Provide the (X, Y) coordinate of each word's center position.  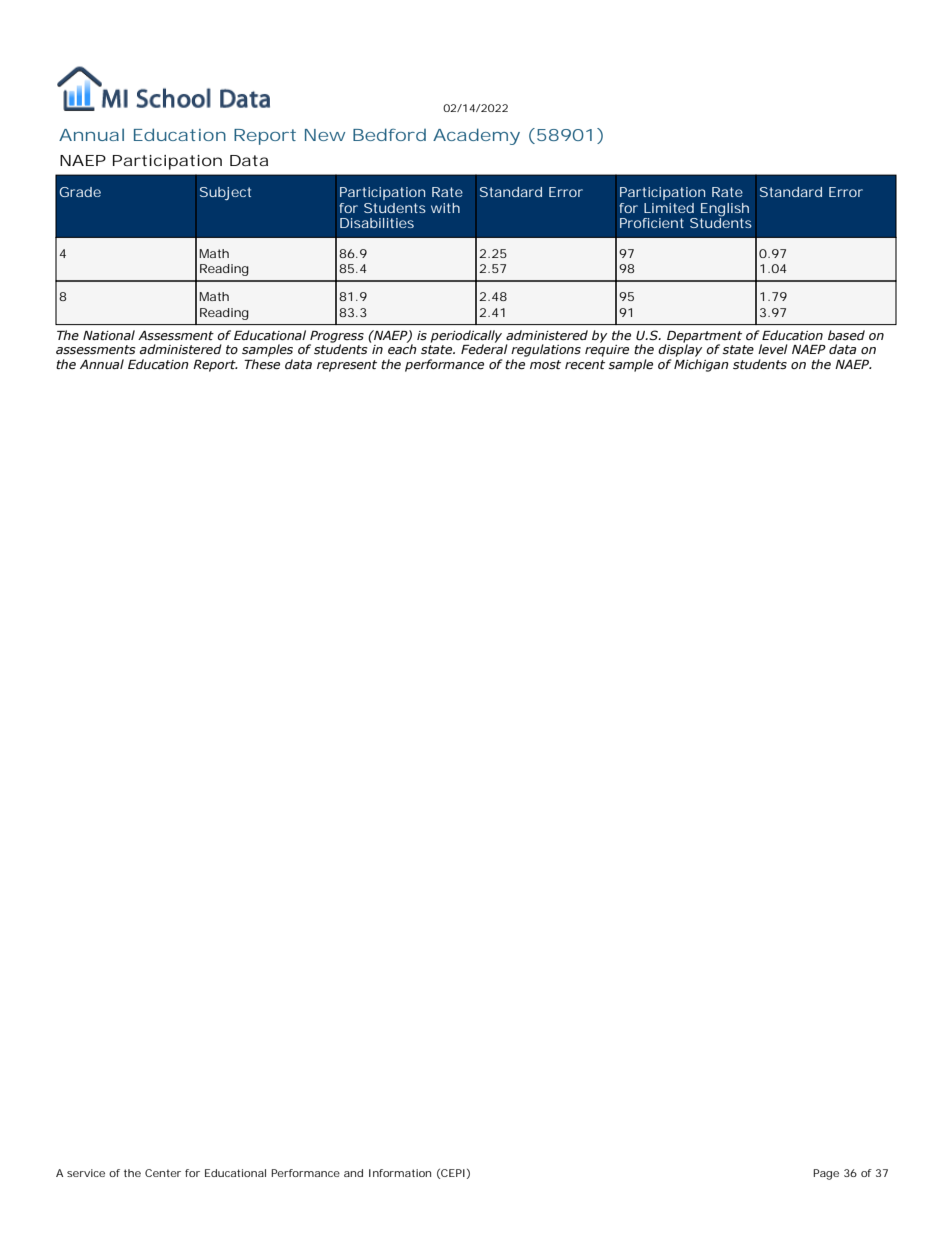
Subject (225, 193)
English (725, 210)
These (262, 364)
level (773, 349)
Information (400, 1173)
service (86, 1173)
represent (347, 366)
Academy (476, 136)
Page (826, 1174)
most (545, 364)
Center (163, 1173)
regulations (546, 352)
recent (585, 364)
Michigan (701, 365)
